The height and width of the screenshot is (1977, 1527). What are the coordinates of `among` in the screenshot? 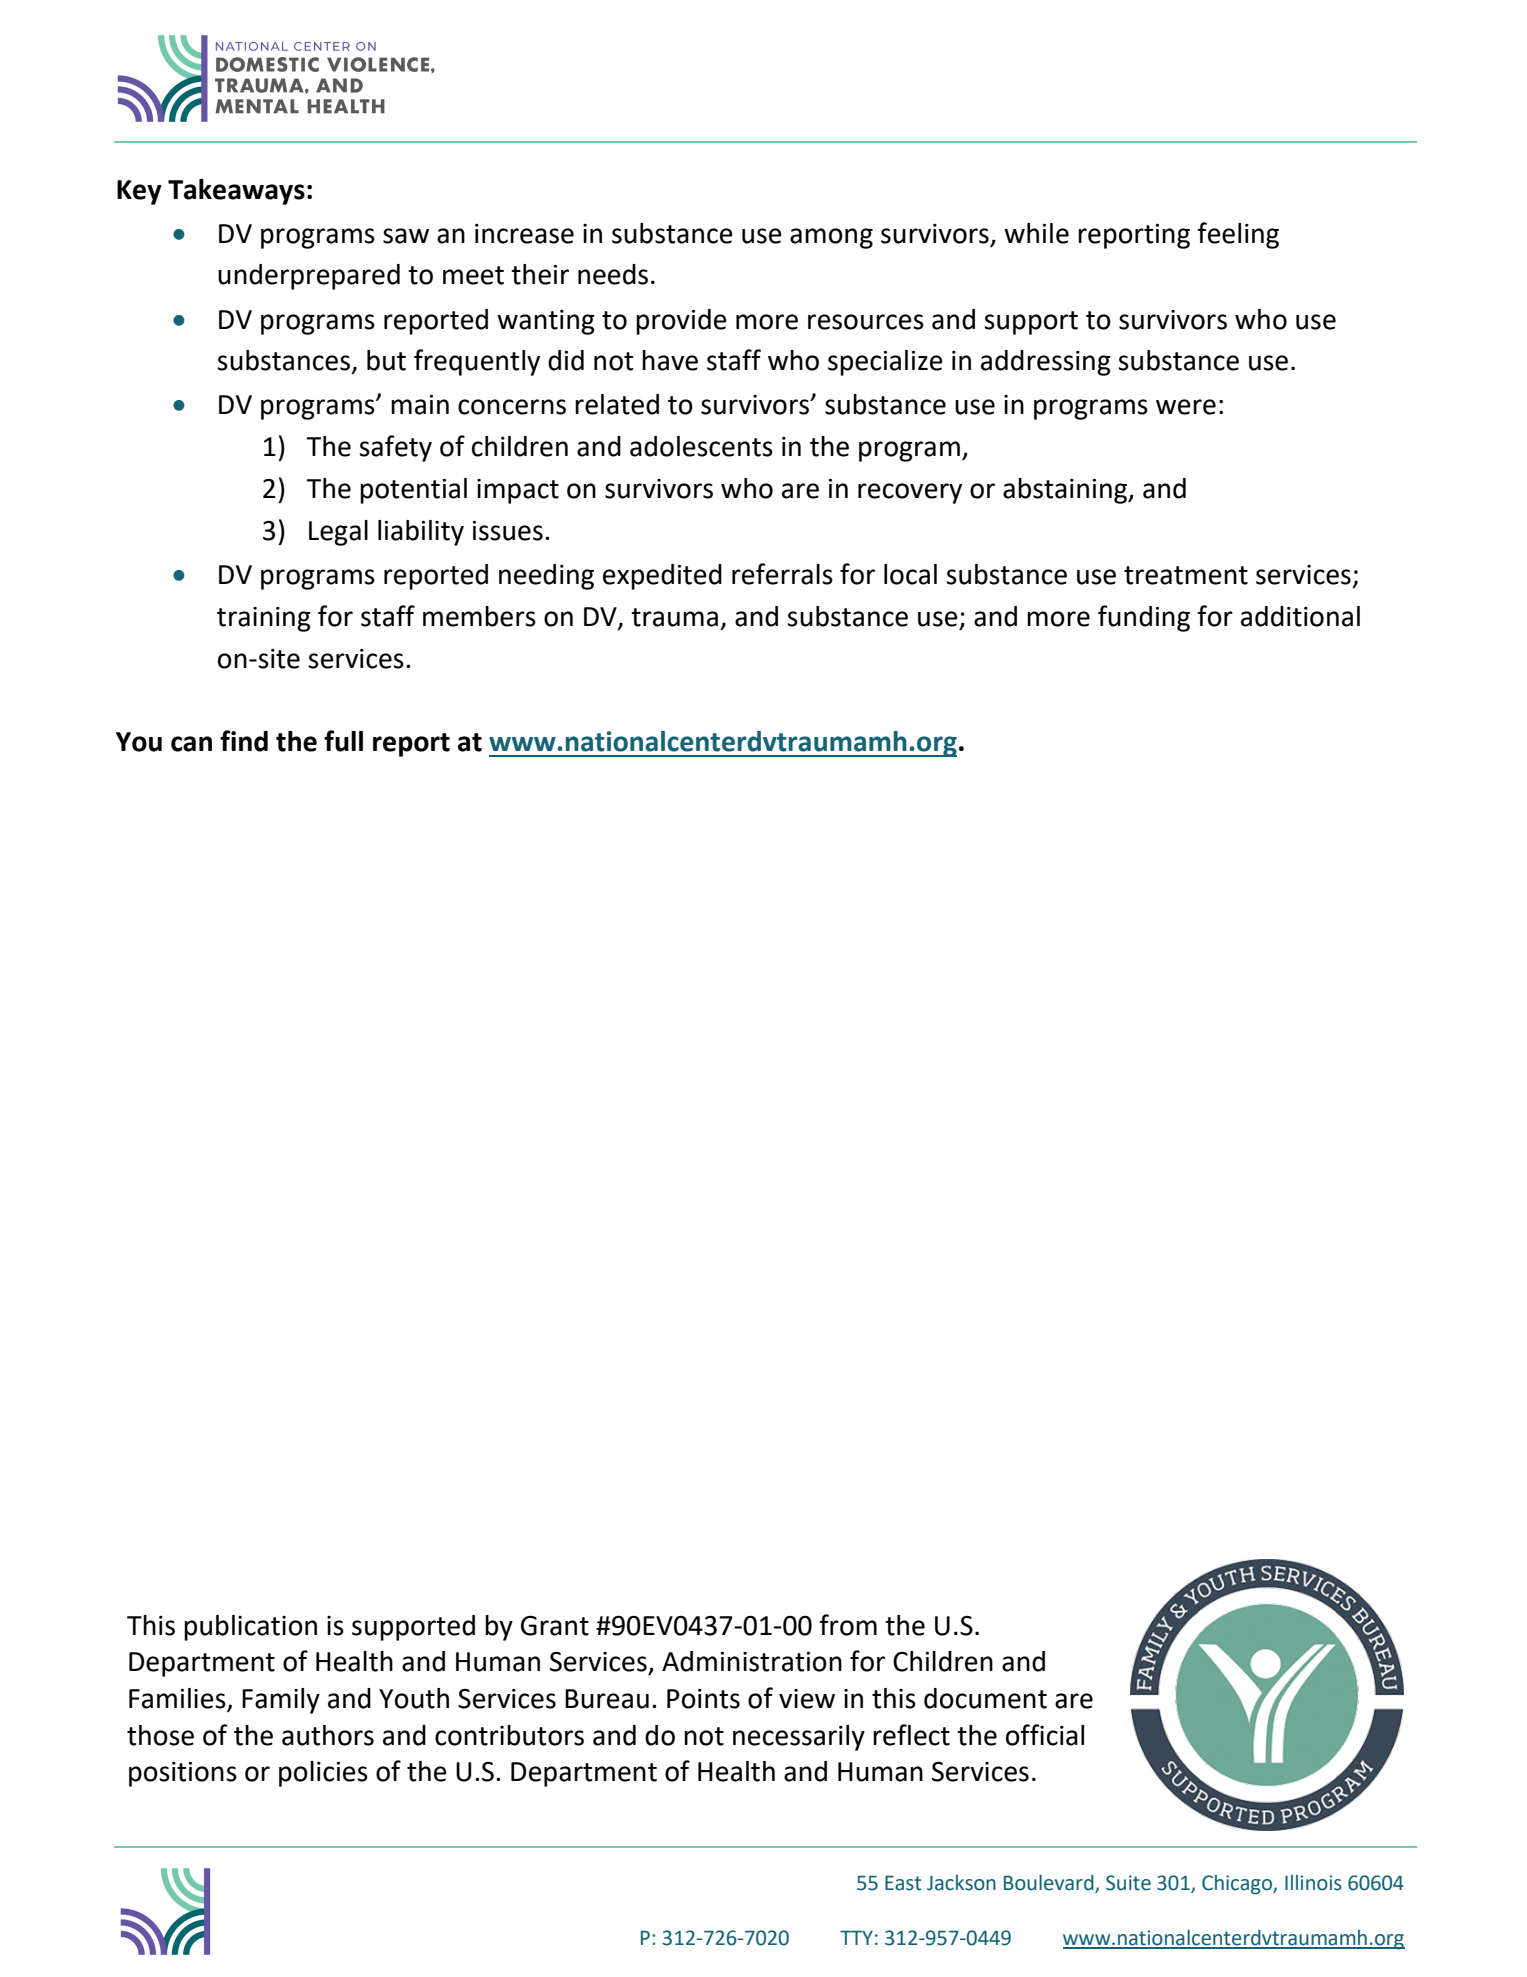 It's located at (831, 238).
